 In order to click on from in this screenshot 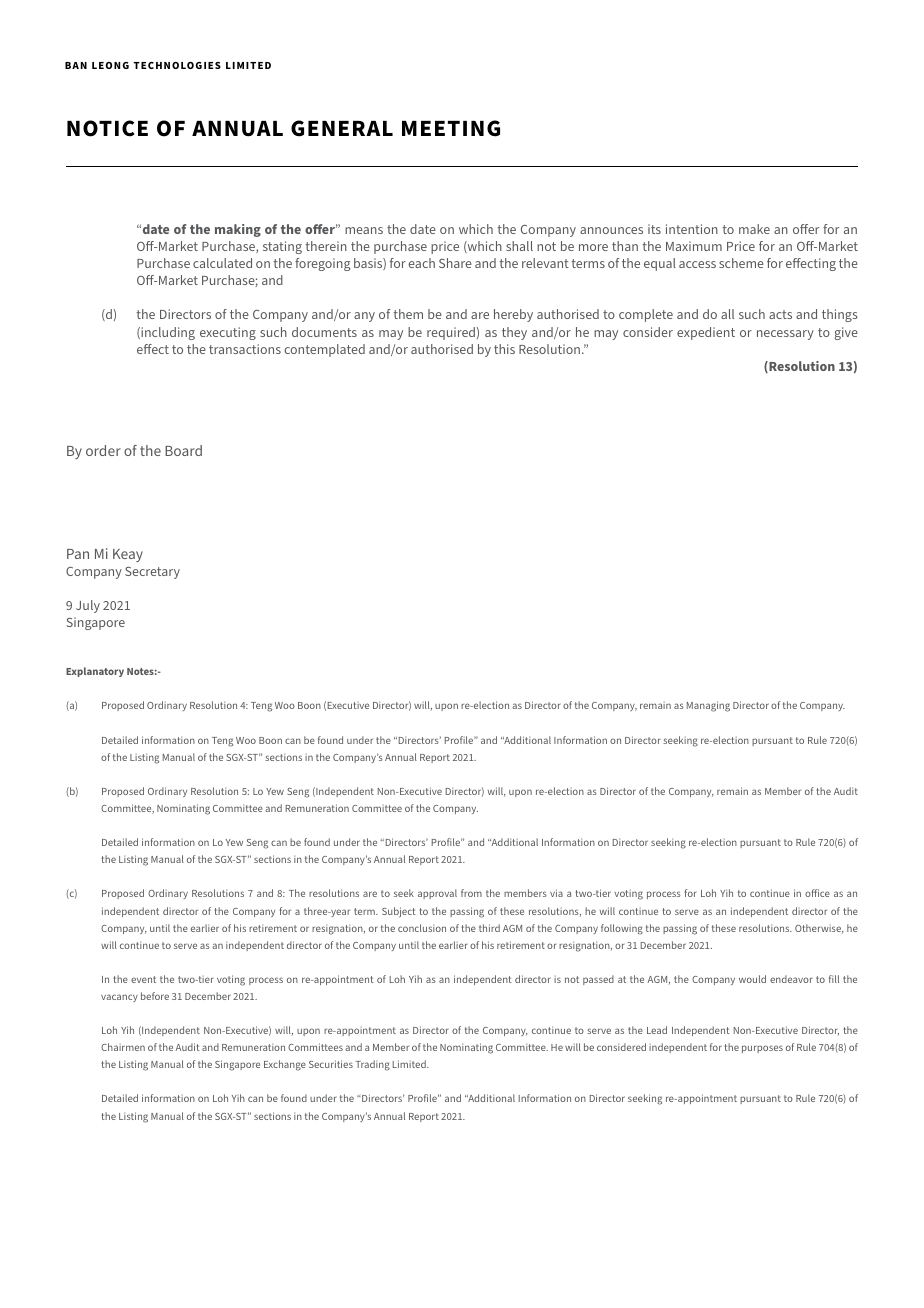, I will do `click(471, 893)`.
